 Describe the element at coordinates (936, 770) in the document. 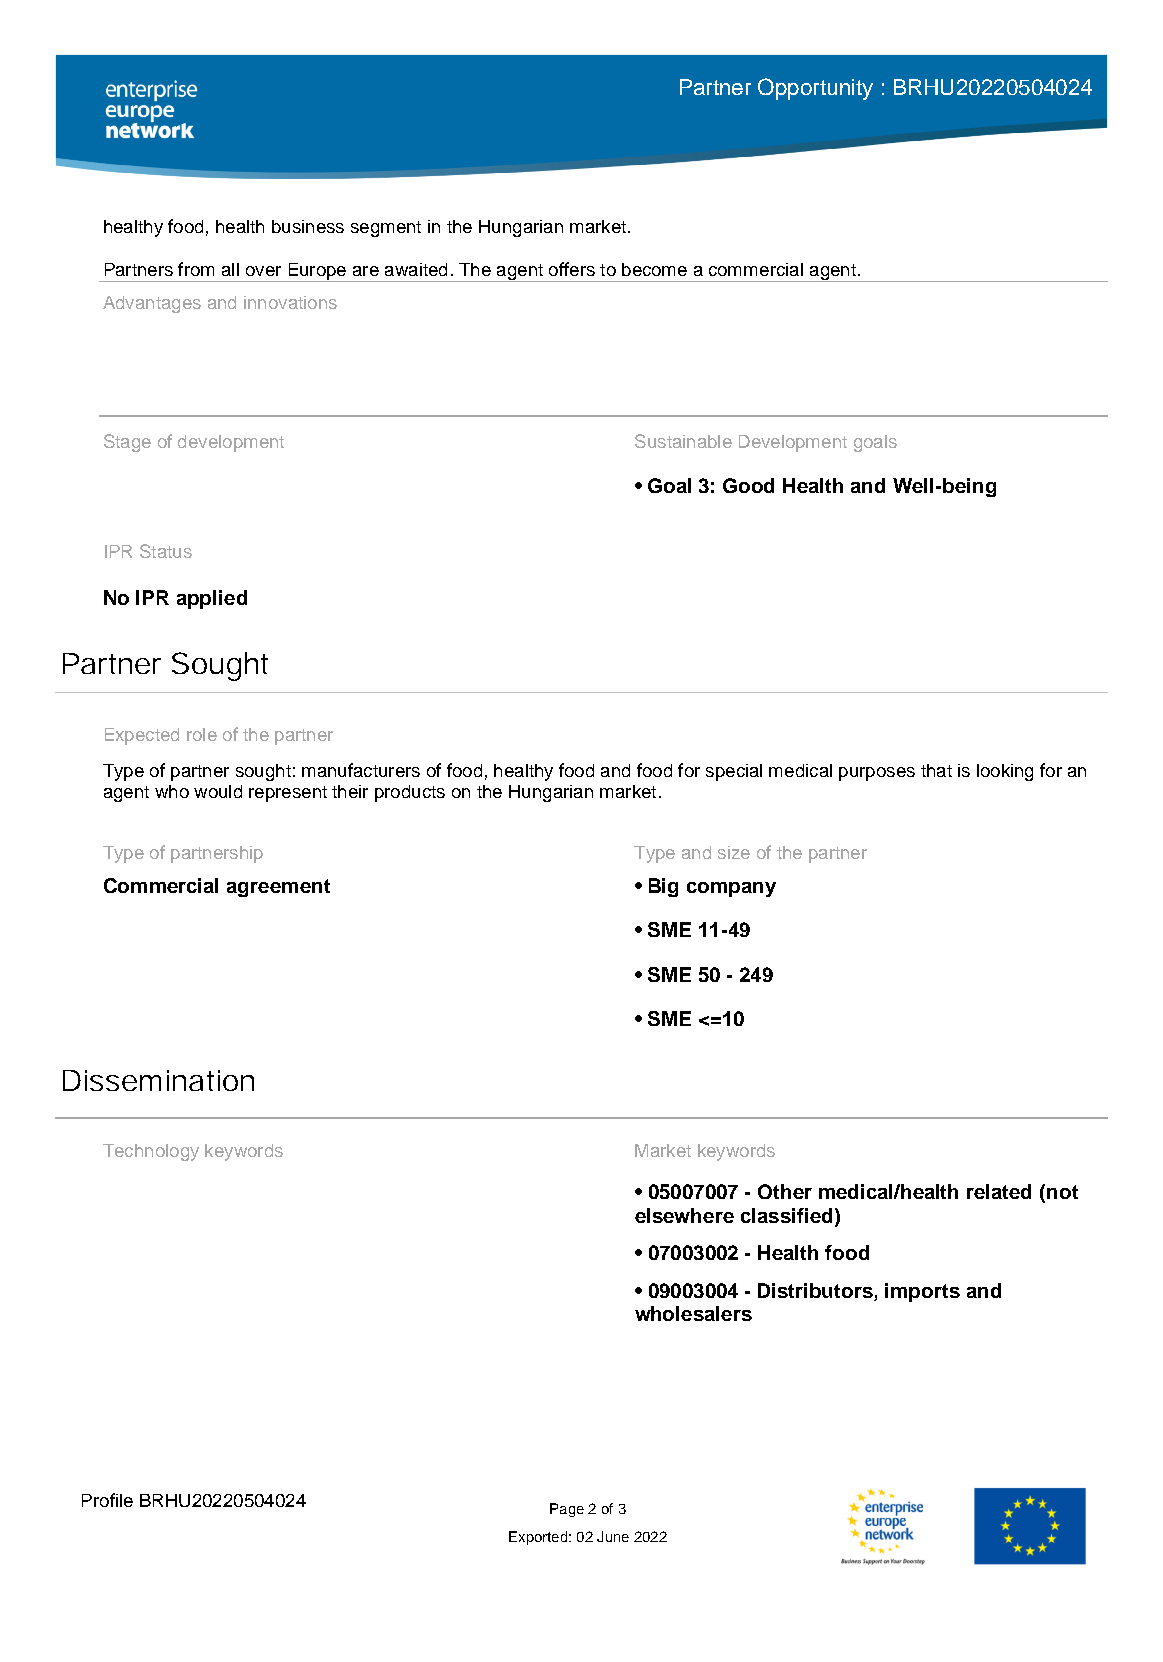

I see `that` at that location.
